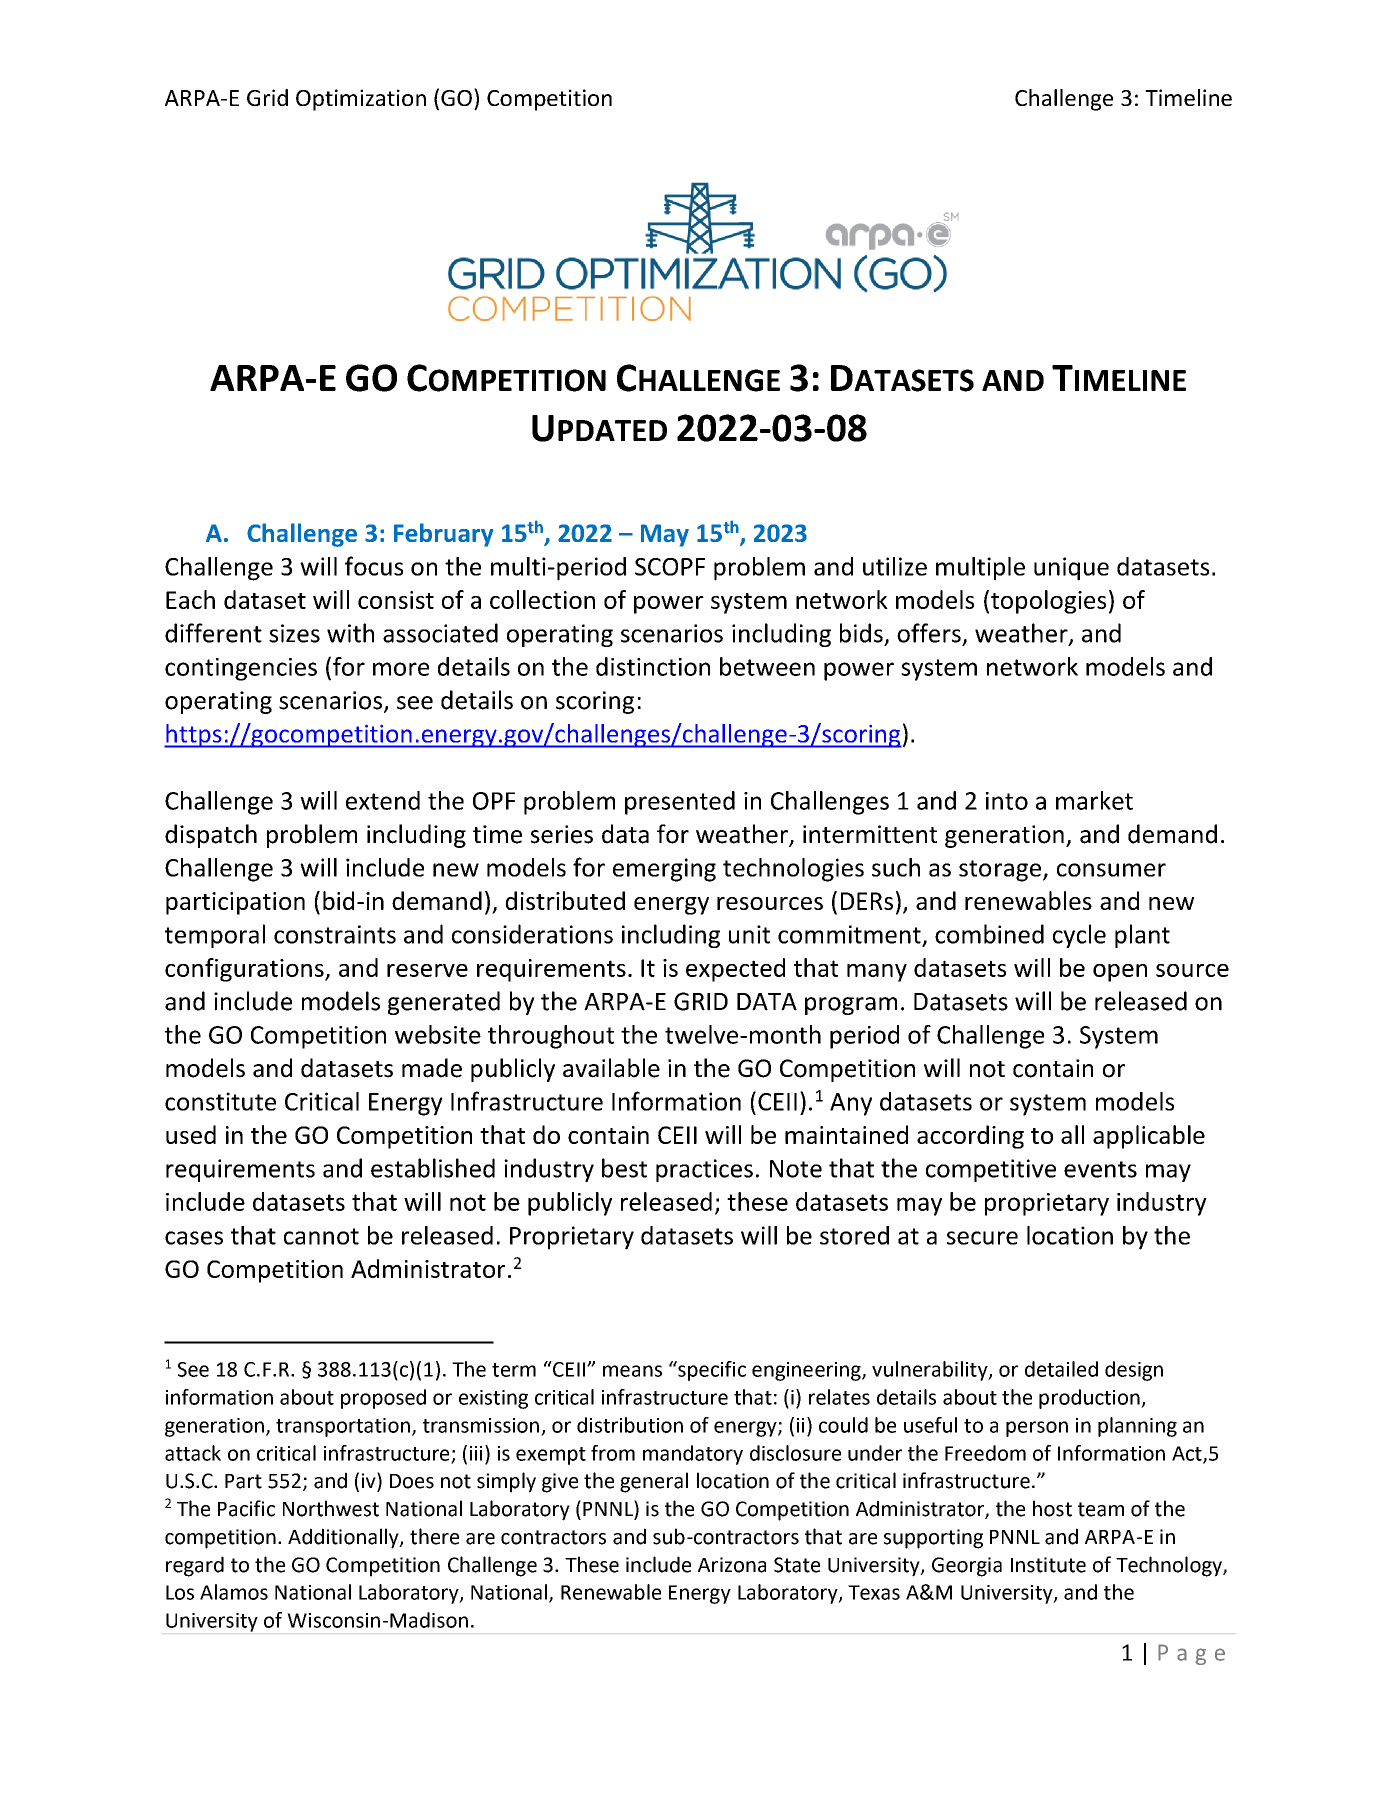 The image size is (1397, 1808). What do you see at coordinates (1048, 1565) in the screenshot?
I see `Institute` at bounding box center [1048, 1565].
